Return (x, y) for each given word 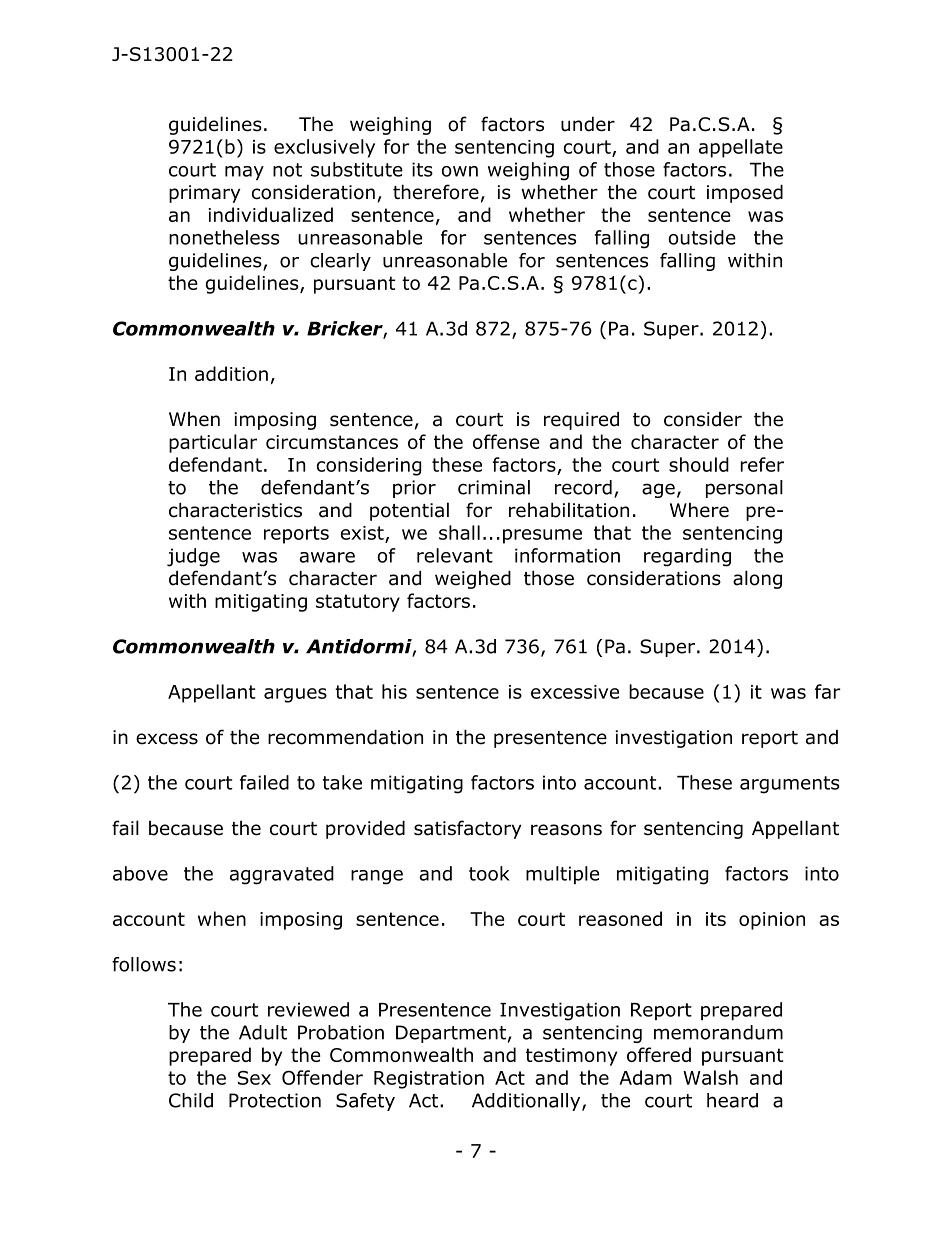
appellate (741, 148)
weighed (473, 580)
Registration (429, 1080)
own (460, 171)
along (757, 579)
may (244, 173)
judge (193, 557)
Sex (254, 1077)
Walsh (710, 1077)
